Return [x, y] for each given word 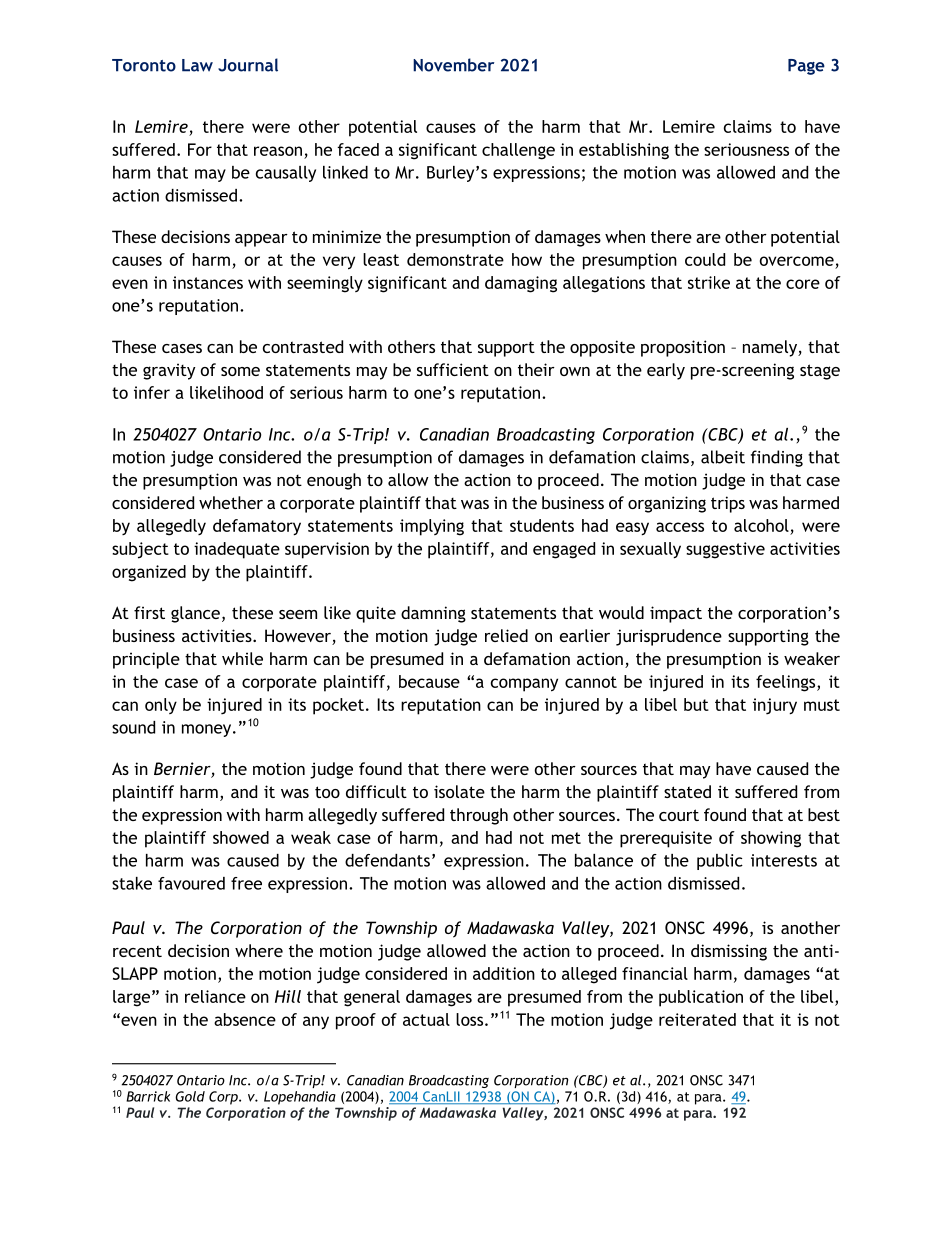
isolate [459, 791]
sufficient [453, 369]
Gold [190, 1096]
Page [806, 67]
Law [197, 65]
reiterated [697, 1019]
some [240, 371]
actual [426, 1019]
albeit [723, 457]
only [161, 706]
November [453, 65]
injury [775, 706]
